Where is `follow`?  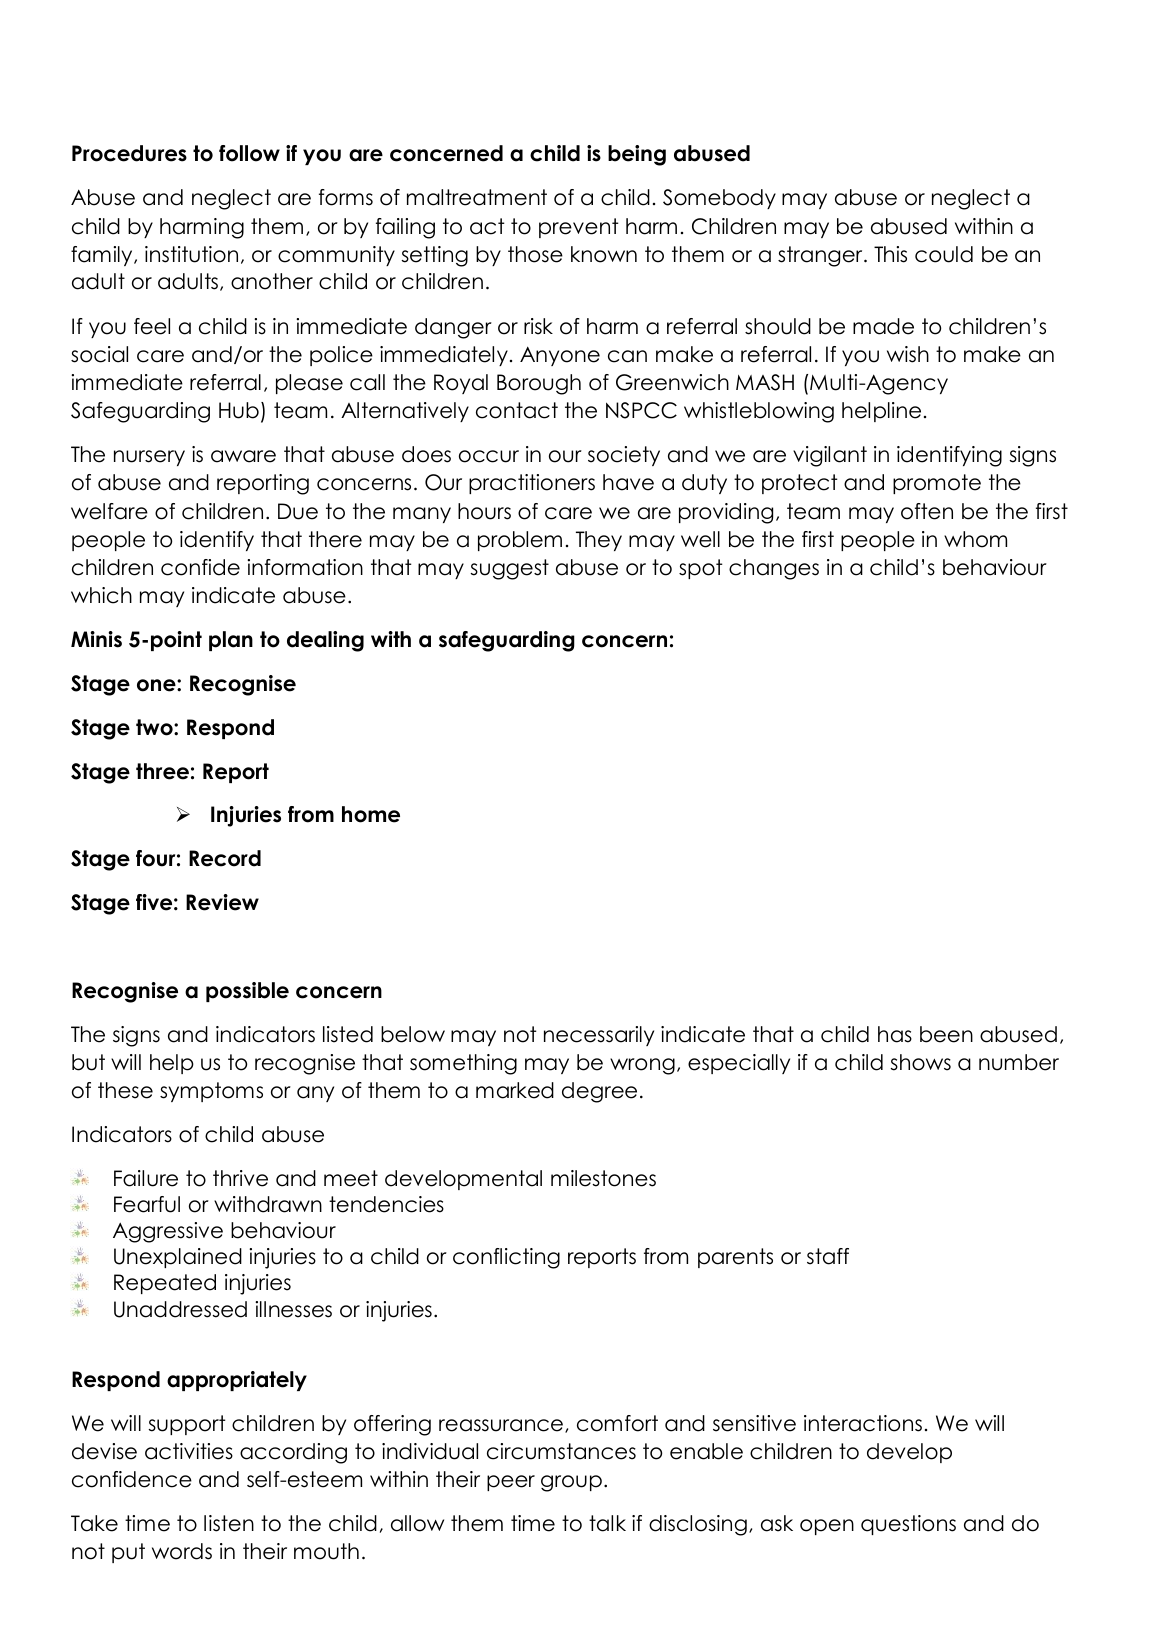
follow is located at coordinates (249, 153).
